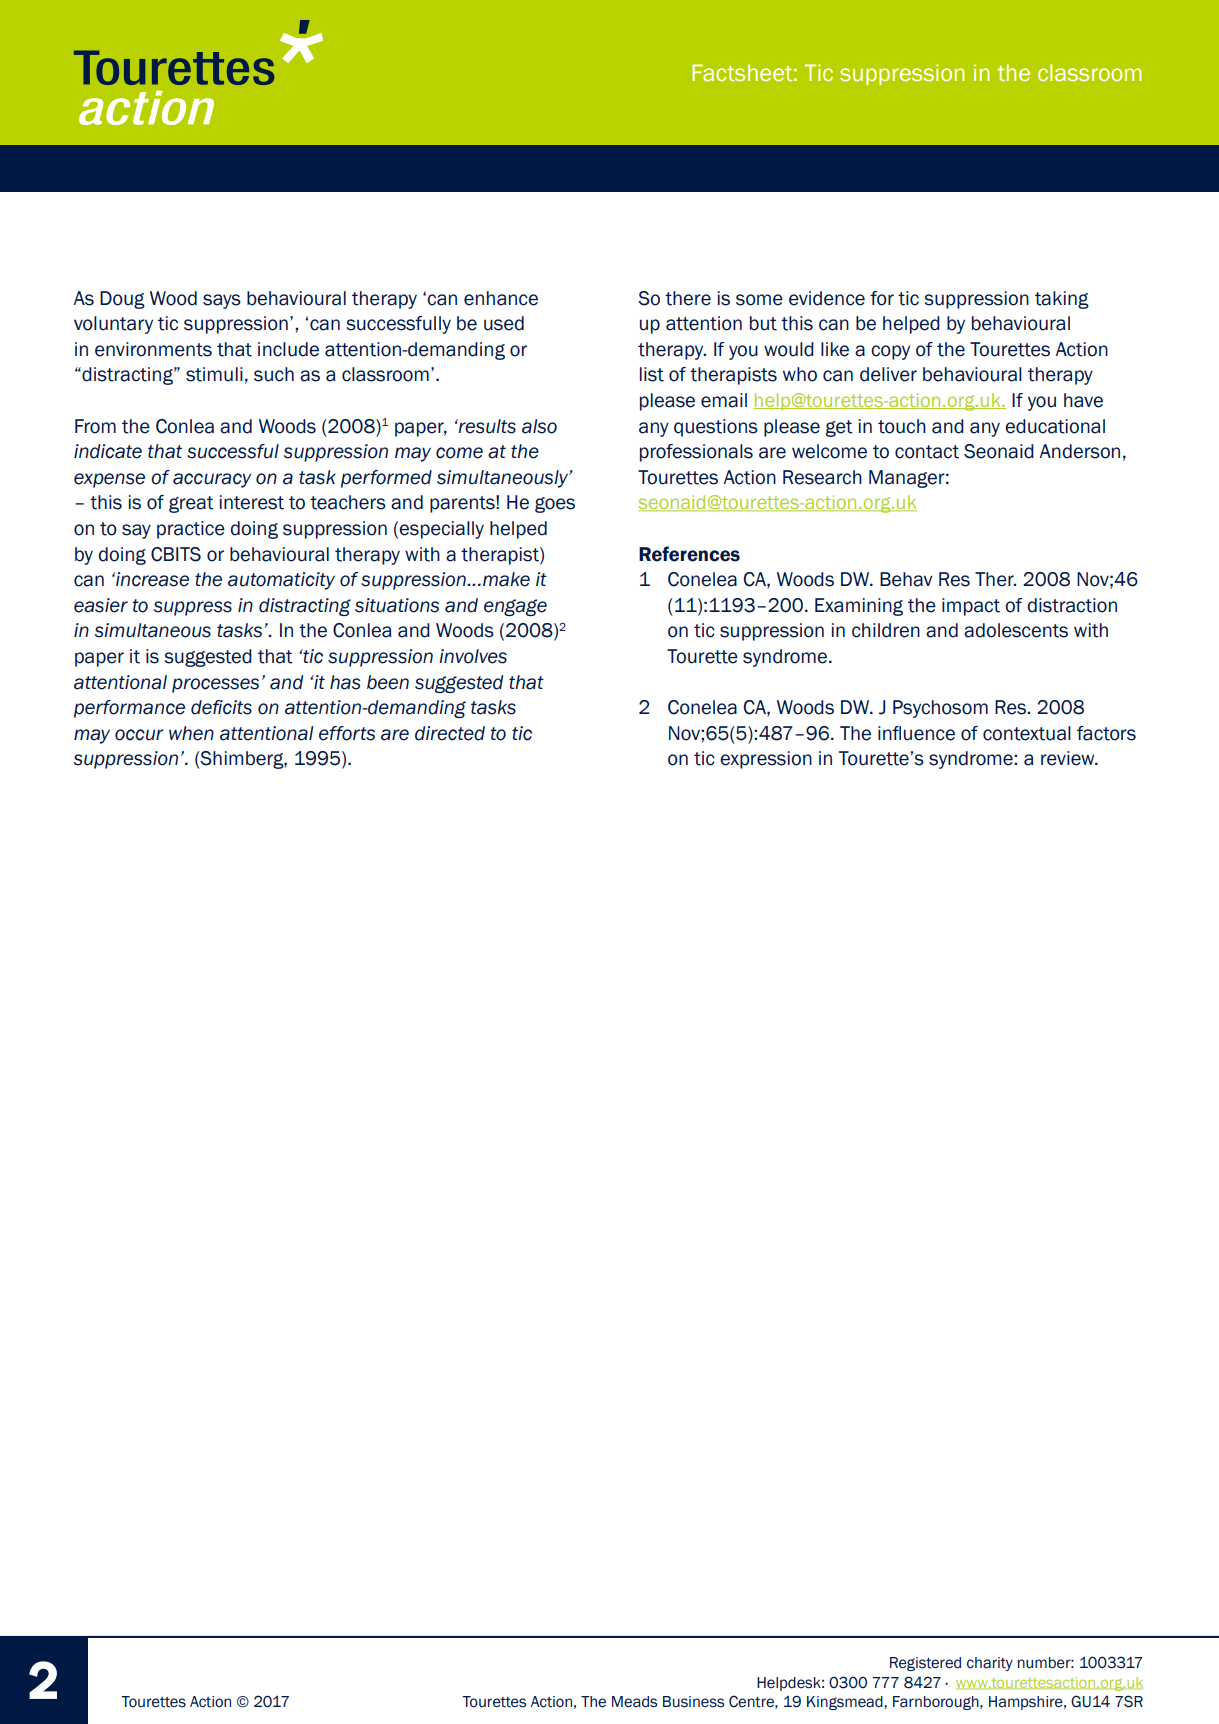 Image resolution: width=1219 pixels, height=1724 pixels. I want to click on list, so click(652, 374).
